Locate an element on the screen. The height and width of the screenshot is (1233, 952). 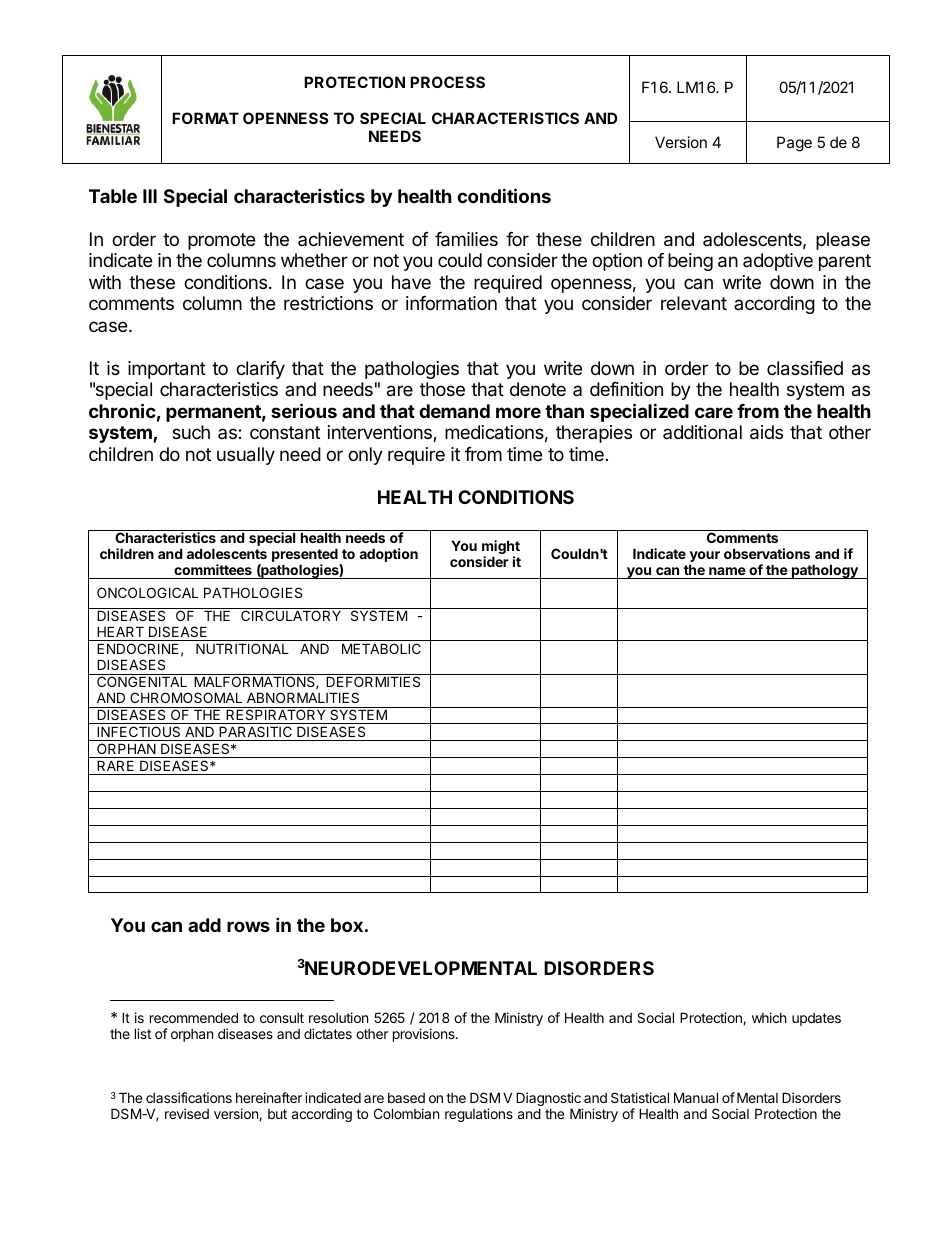
might is located at coordinates (501, 548).
